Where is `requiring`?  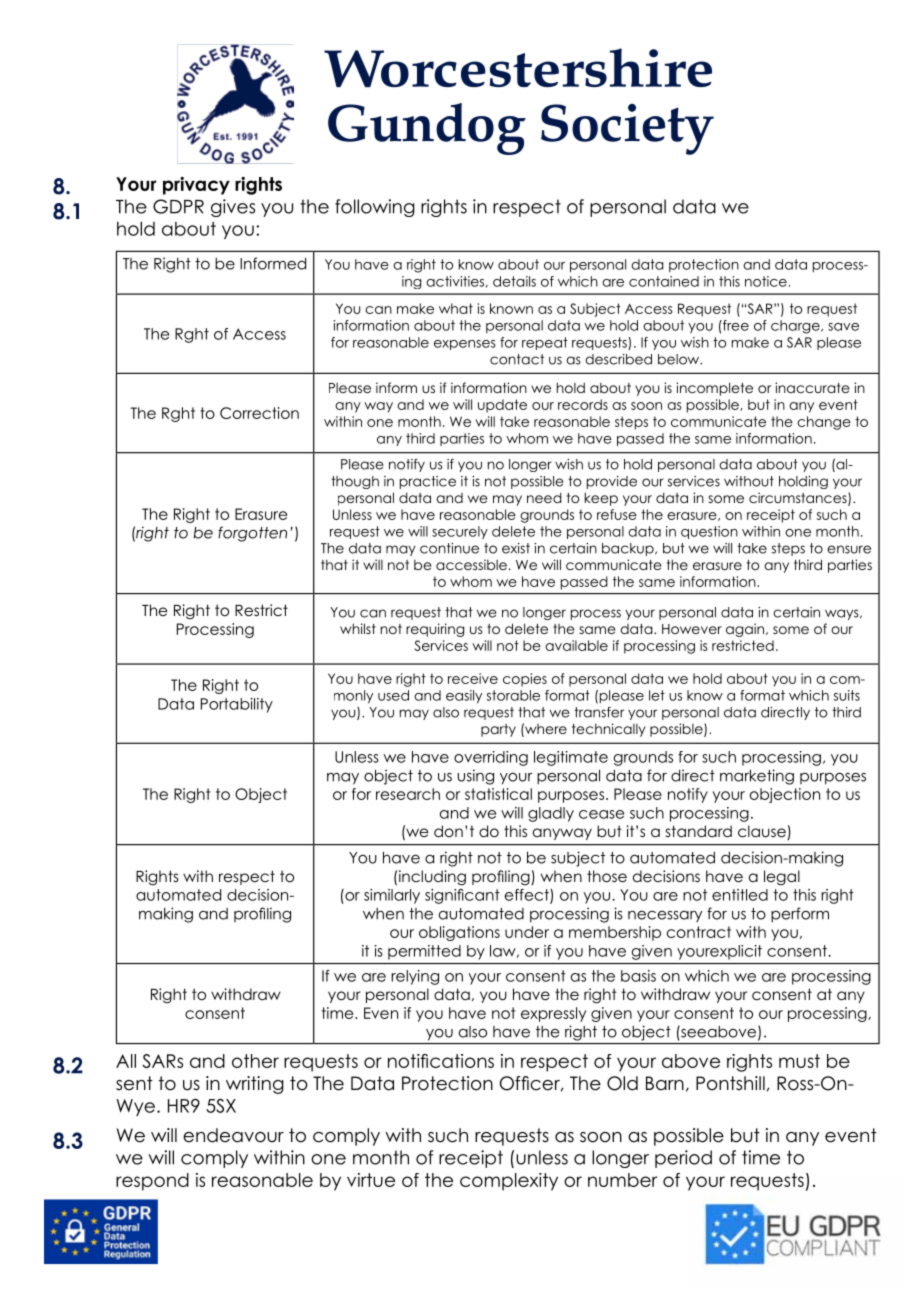 requiring is located at coordinates (435, 630).
